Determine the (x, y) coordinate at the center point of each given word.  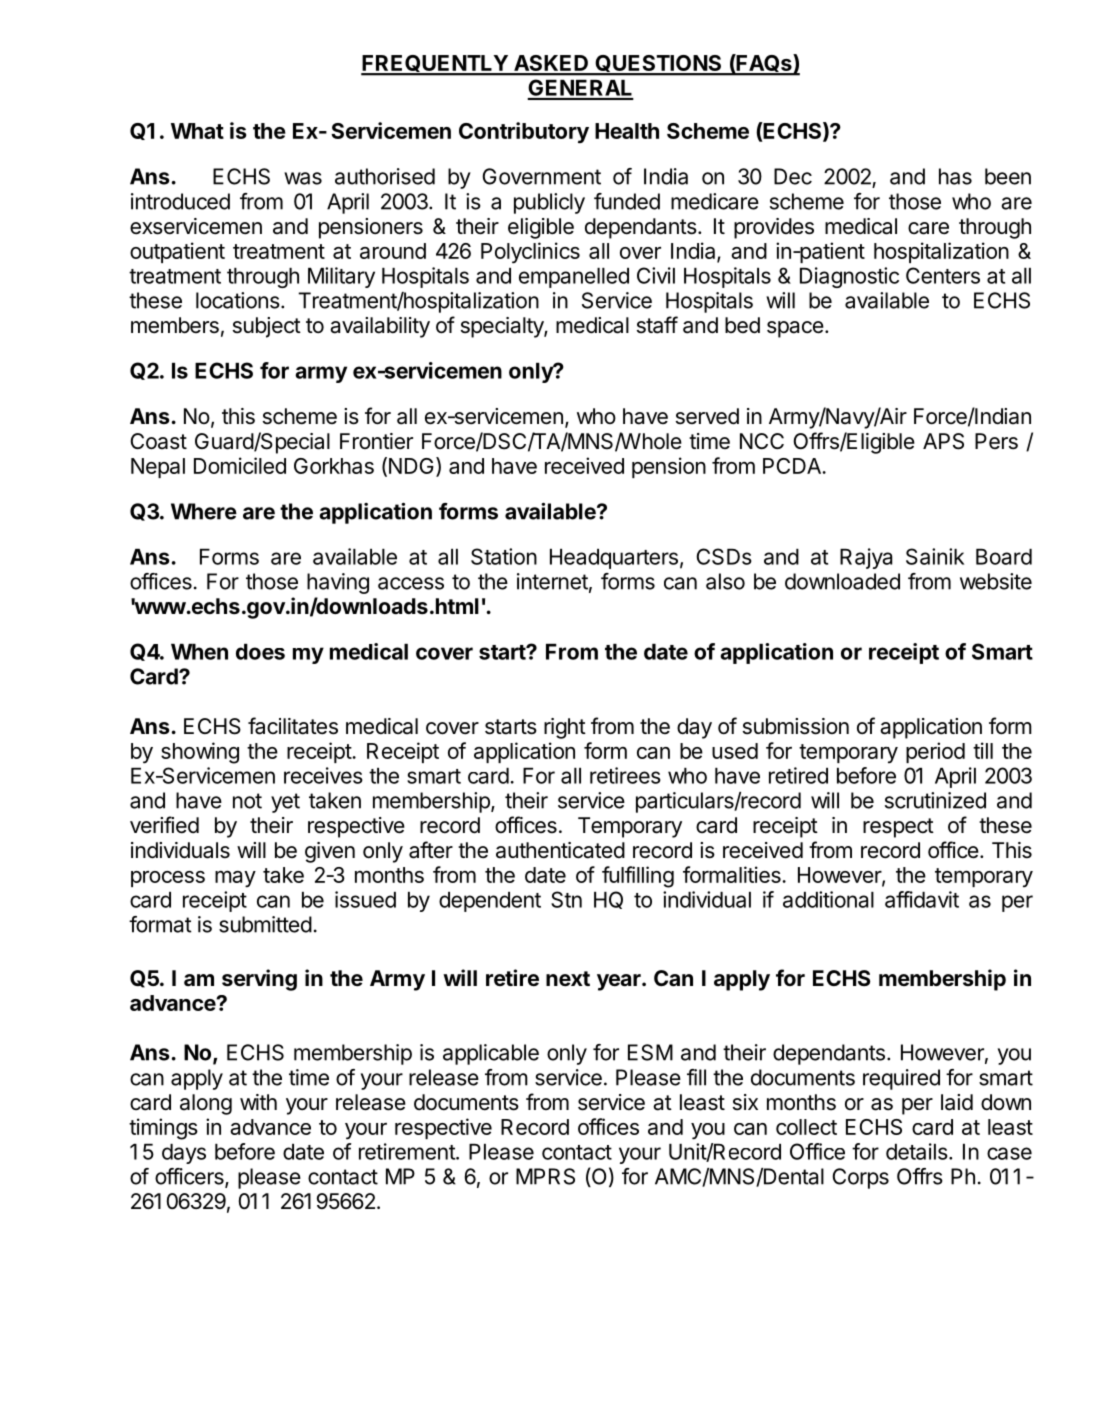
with (258, 1102)
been (1008, 176)
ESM (650, 1052)
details (917, 1151)
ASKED (551, 64)
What (197, 131)
